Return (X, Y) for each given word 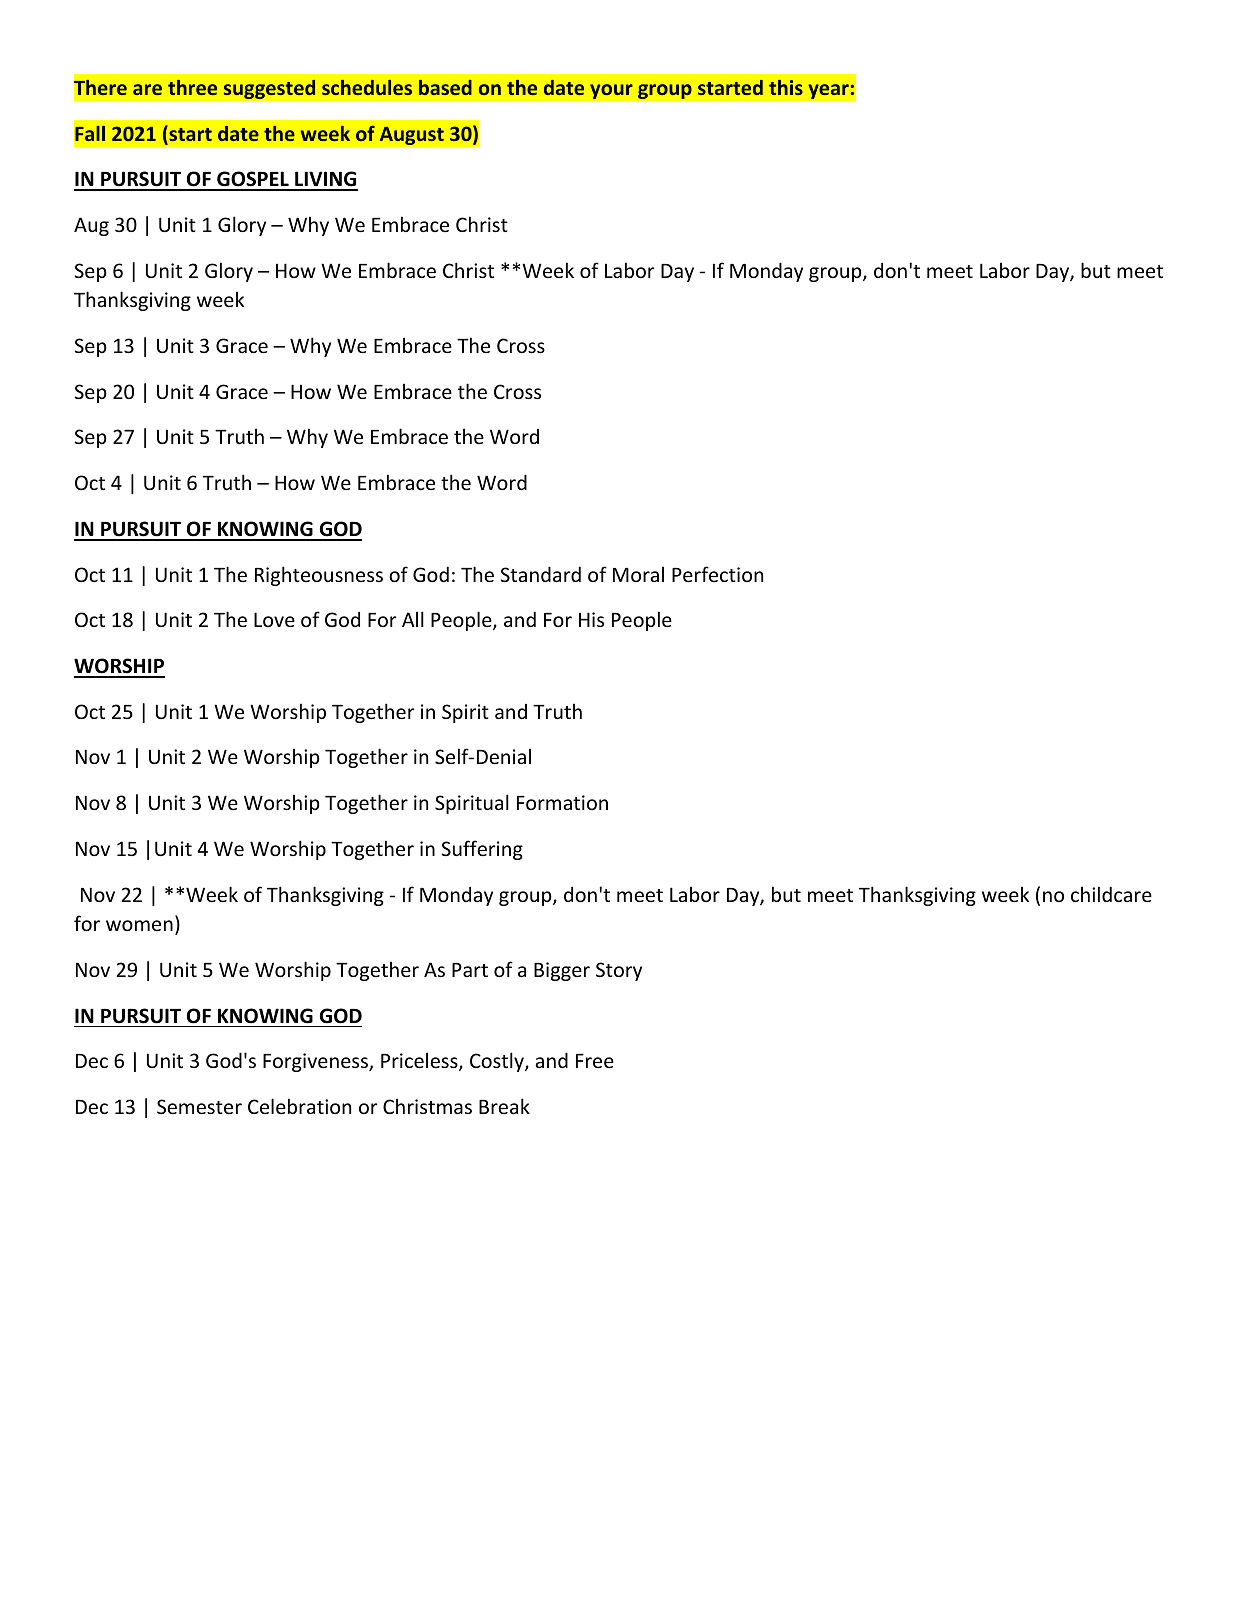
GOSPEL (253, 180)
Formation (562, 802)
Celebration (299, 1106)
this (786, 87)
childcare (1111, 894)
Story (619, 971)
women (139, 925)
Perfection (717, 574)
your (611, 91)
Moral (638, 574)
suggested (269, 89)
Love (274, 619)
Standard (541, 574)
